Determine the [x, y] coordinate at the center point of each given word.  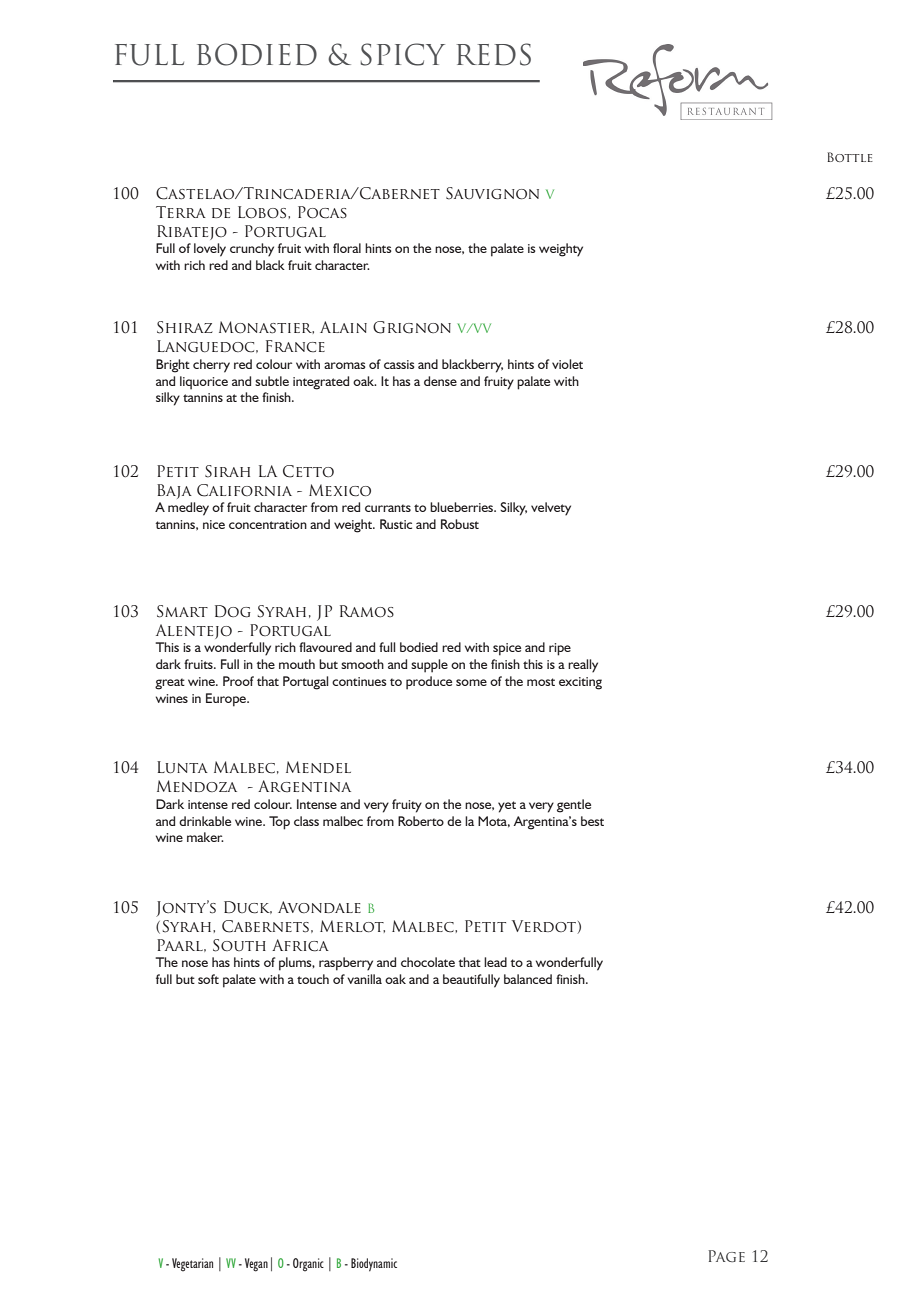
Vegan [256, 1265]
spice [507, 649]
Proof [238, 681]
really [583, 666]
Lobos [263, 212]
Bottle [850, 157]
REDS [494, 54]
